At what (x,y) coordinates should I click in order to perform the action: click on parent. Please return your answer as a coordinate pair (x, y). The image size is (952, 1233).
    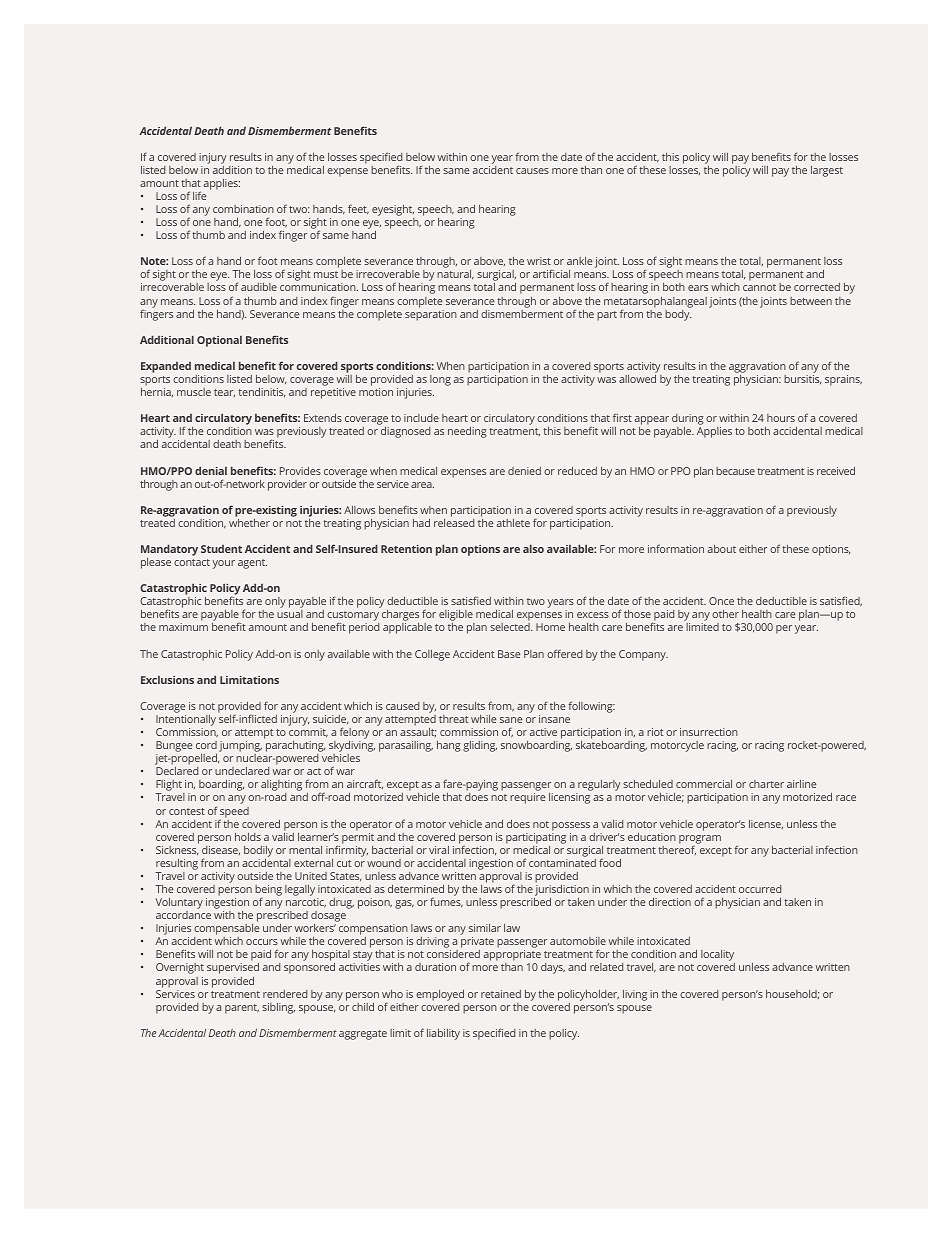
    Looking at the image, I should click on (242, 1009).
